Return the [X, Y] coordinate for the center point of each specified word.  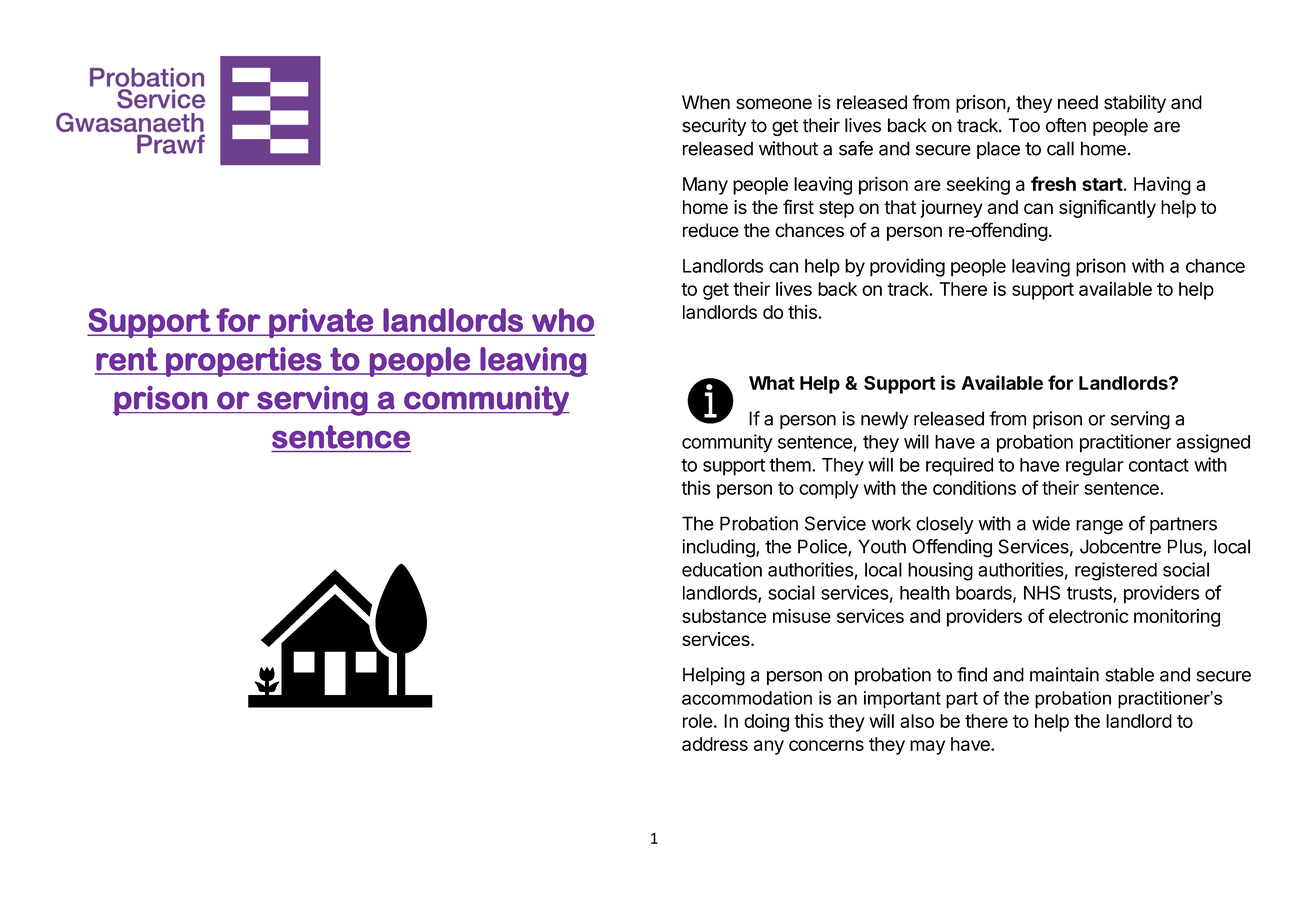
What [772, 383]
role [698, 721]
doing [766, 722]
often [1066, 125]
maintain [1064, 674]
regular [1095, 467]
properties [244, 362]
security [714, 127]
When [706, 102]
